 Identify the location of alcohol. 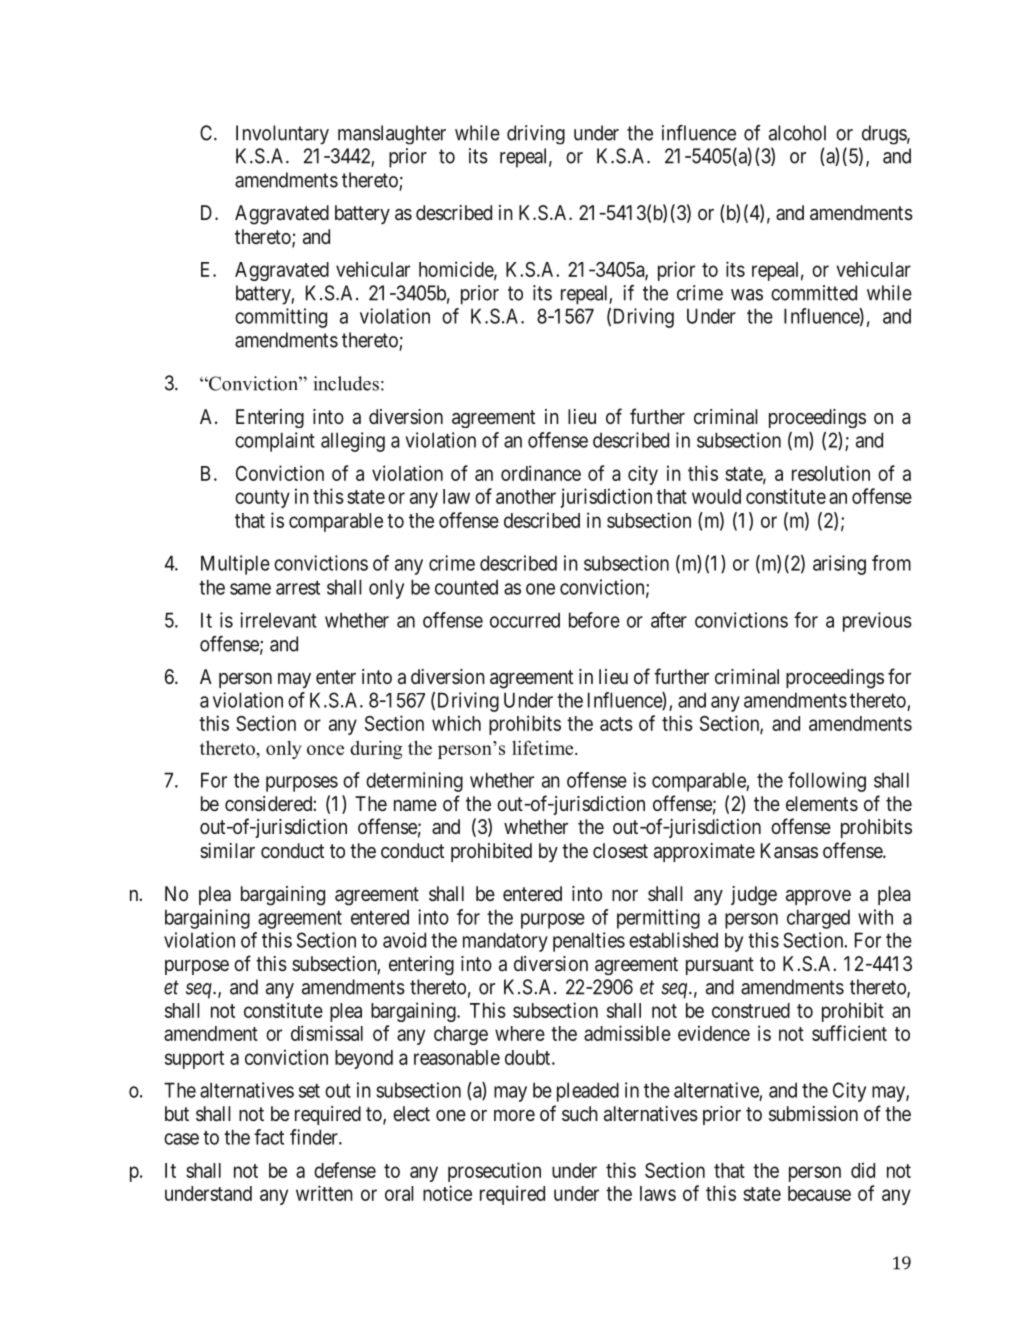
(797, 133).
